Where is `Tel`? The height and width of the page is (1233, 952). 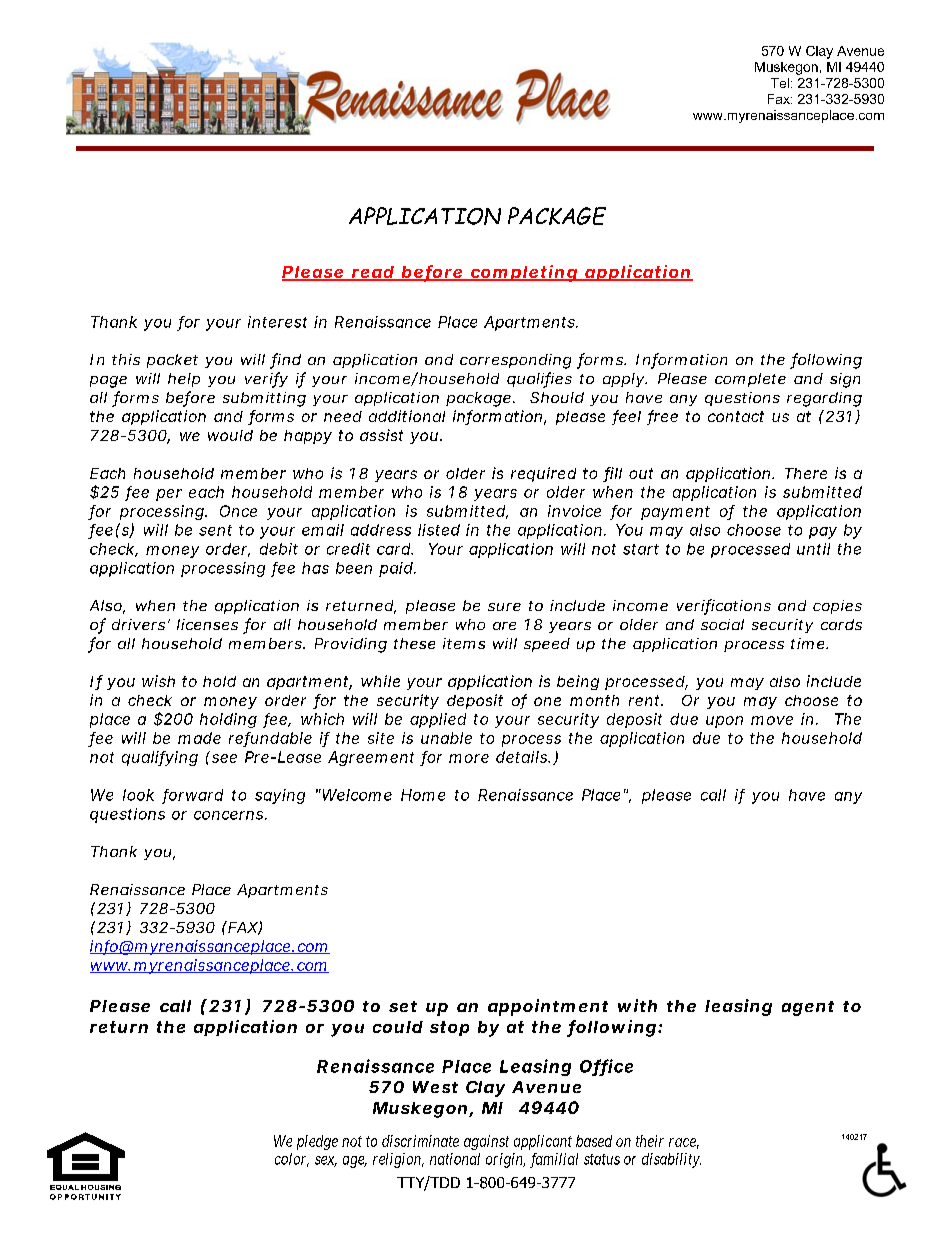 Tel is located at coordinates (780, 83).
